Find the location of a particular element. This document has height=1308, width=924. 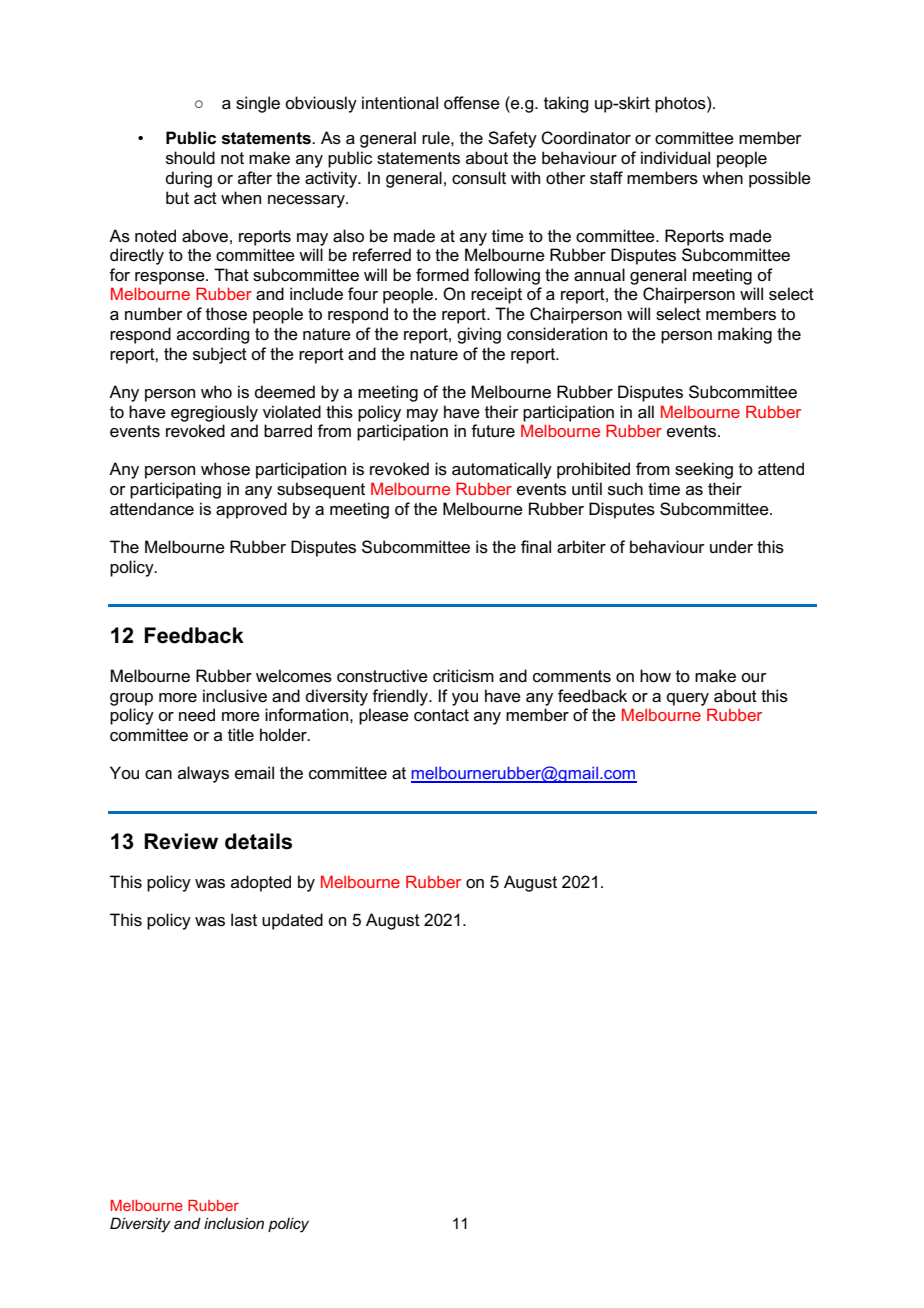

should is located at coordinates (190, 158).
